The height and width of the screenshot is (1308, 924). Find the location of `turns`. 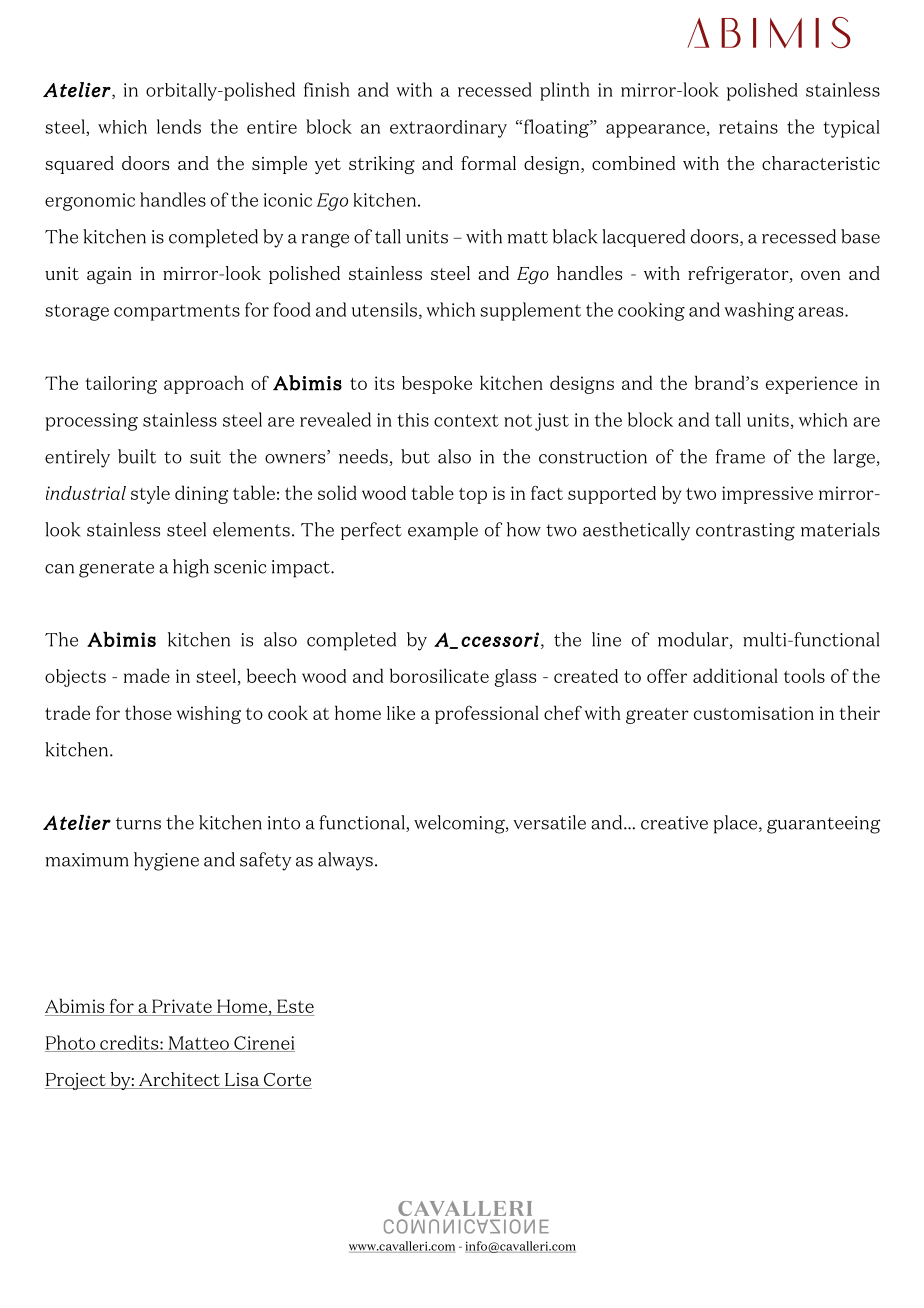

turns is located at coordinates (138, 823).
